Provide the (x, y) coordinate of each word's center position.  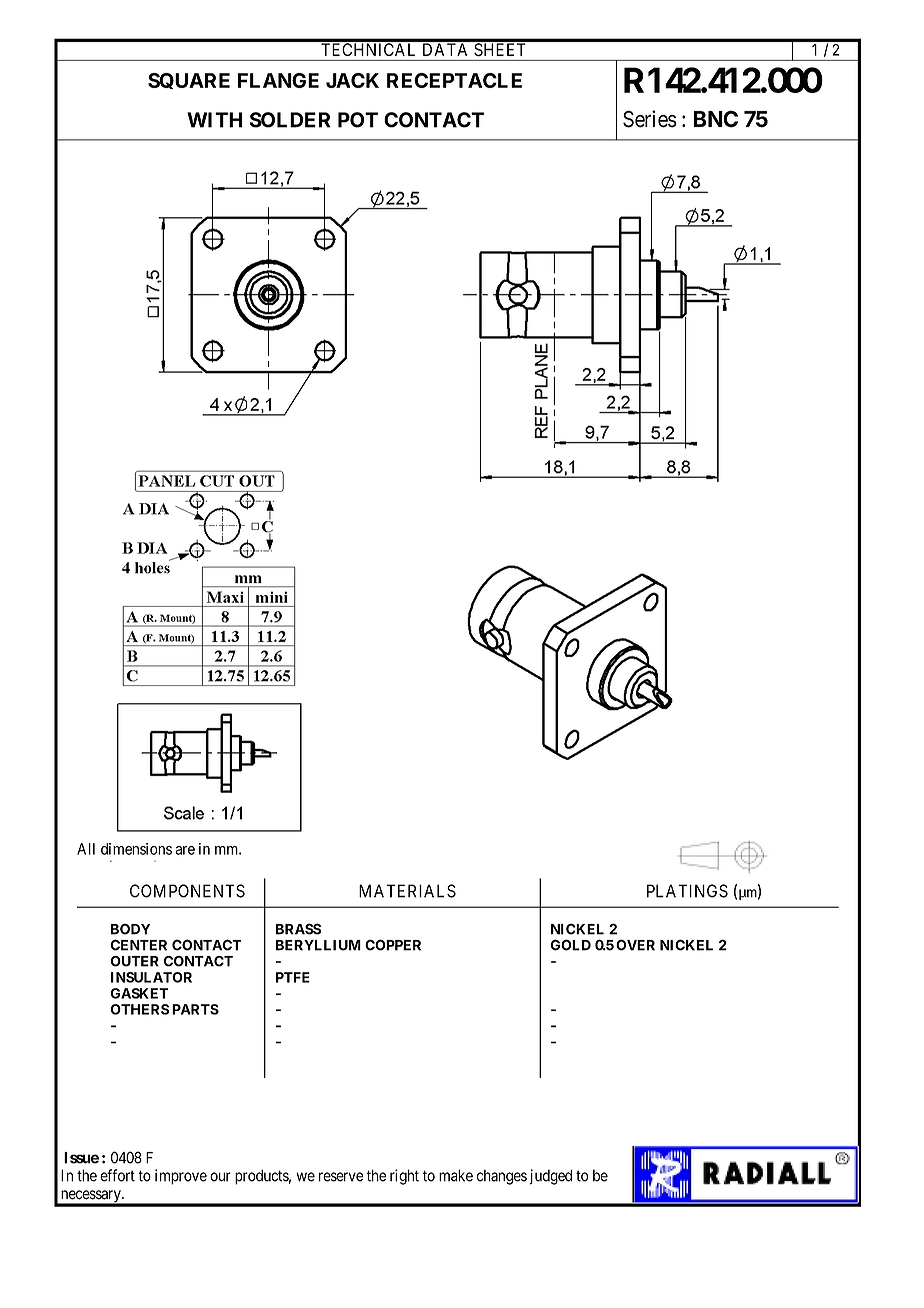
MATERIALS (407, 891)
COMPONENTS (187, 891)
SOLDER (290, 120)
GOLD (570, 945)
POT (358, 120)
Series (650, 119)
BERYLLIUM (318, 945)
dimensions (136, 849)
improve (181, 1177)
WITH (214, 120)
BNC (716, 119)
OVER (635, 945)
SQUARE (189, 81)
